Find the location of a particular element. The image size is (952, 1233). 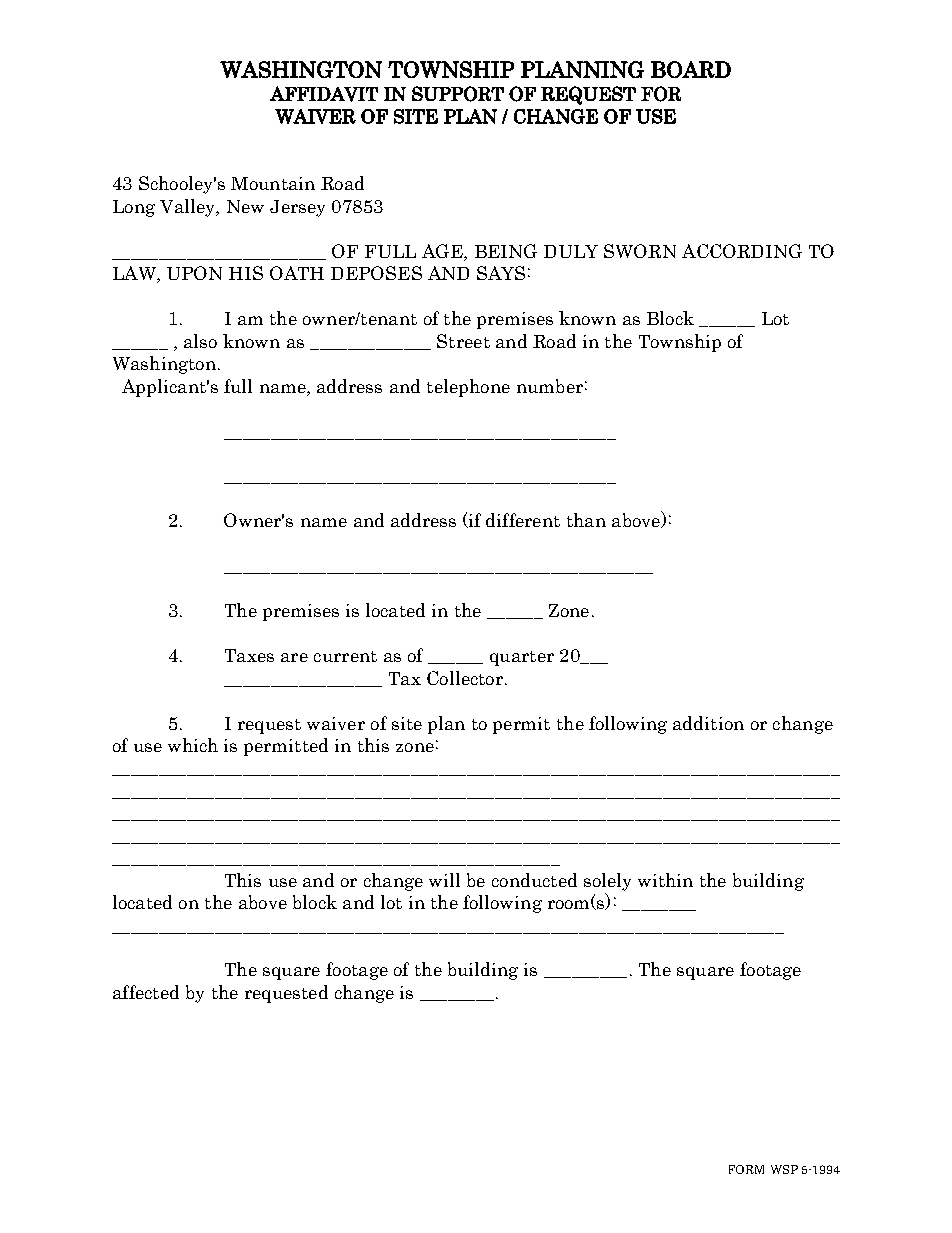

affected is located at coordinates (146, 992).
